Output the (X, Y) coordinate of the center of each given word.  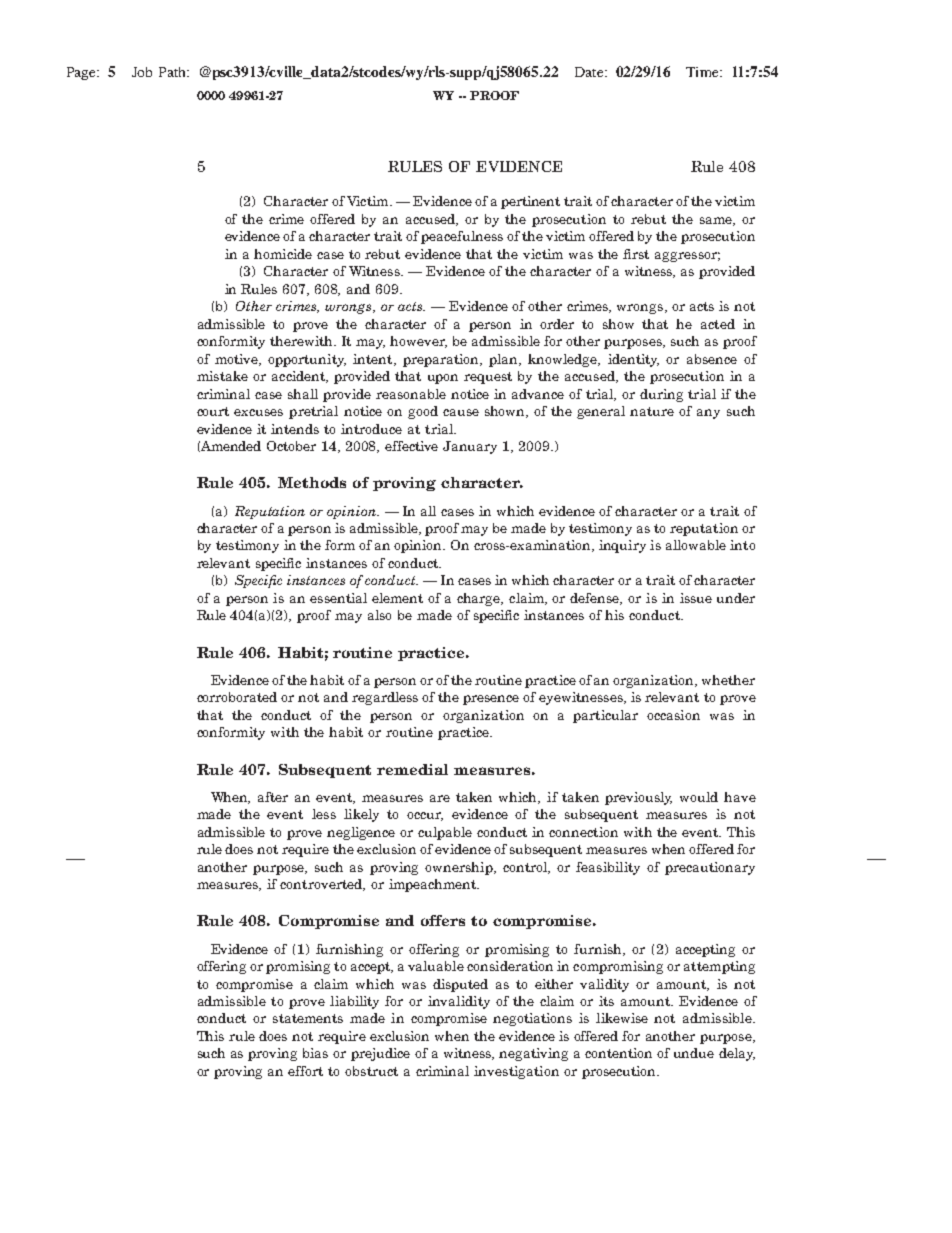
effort (305, 1071)
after (273, 797)
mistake (222, 376)
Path (173, 72)
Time (703, 72)
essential (338, 598)
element (397, 598)
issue (696, 598)
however (418, 342)
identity (633, 360)
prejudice (380, 1054)
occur (425, 816)
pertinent (530, 202)
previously (638, 798)
